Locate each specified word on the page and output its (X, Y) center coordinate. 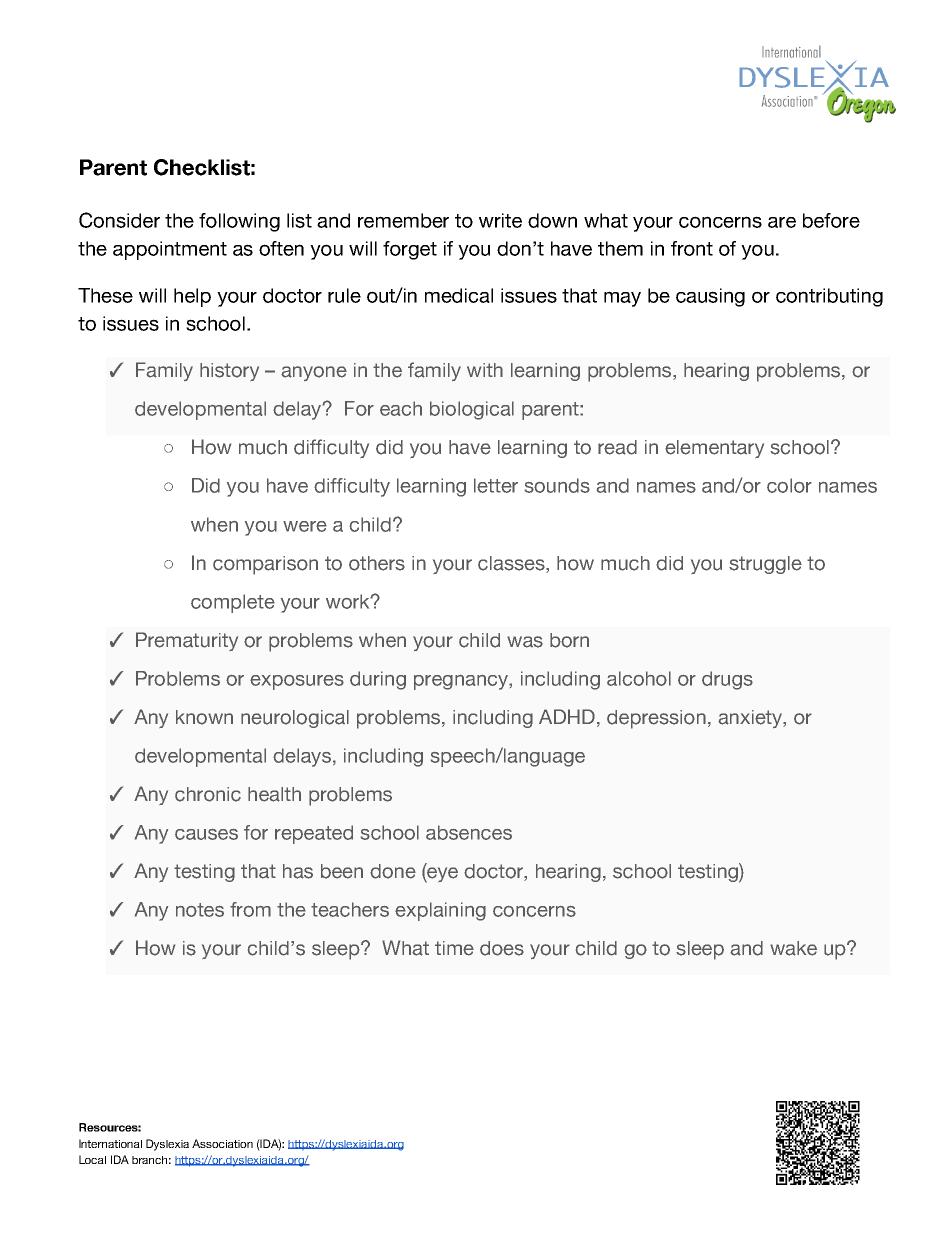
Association (222, 1143)
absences (469, 832)
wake (793, 948)
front (692, 248)
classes (512, 563)
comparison (265, 565)
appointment (170, 250)
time (454, 948)
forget (410, 250)
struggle (765, 565)
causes (206, 834)
